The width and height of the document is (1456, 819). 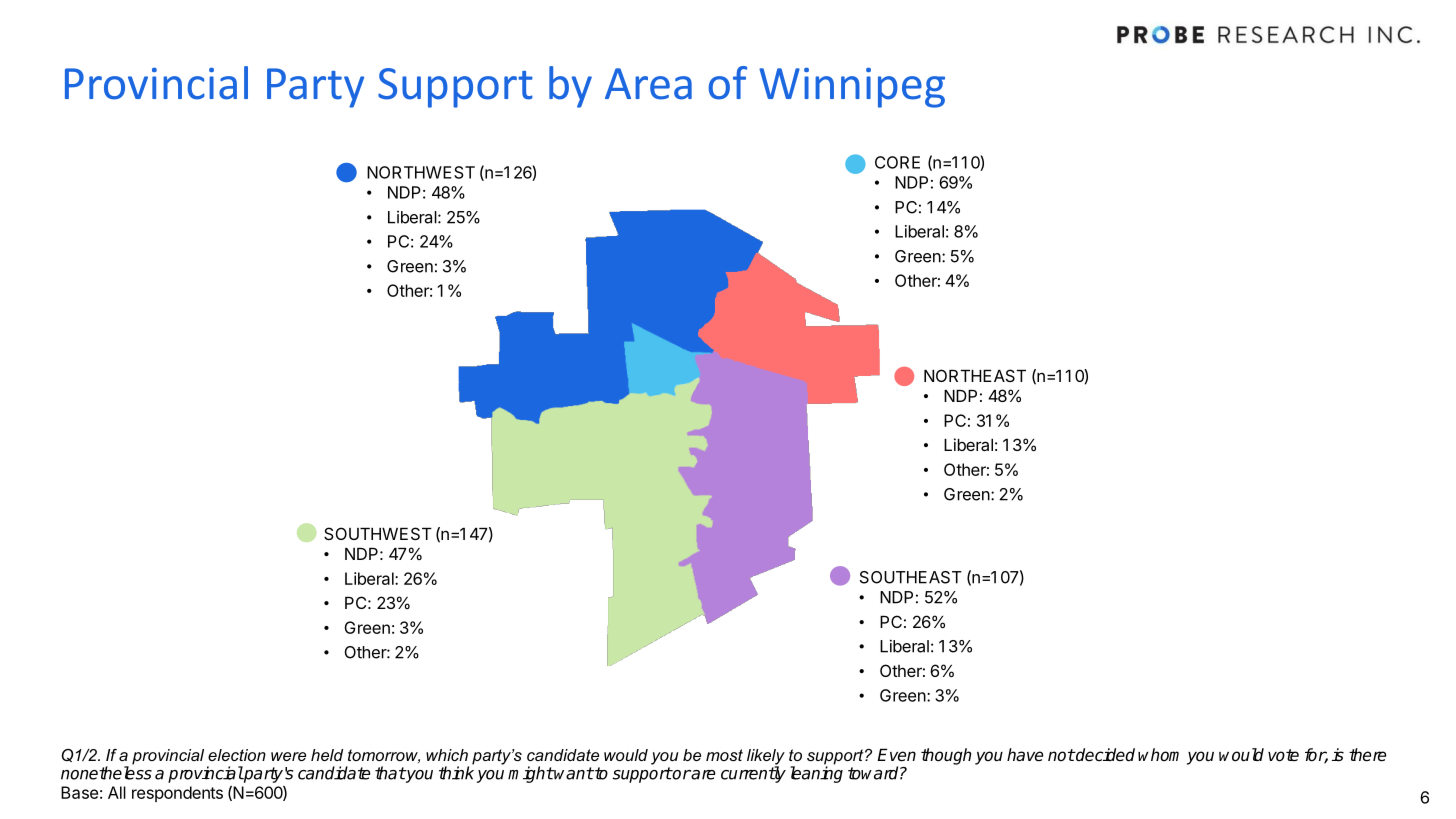 I want to click on NORTHWEST, so click(x=421, y=172).
